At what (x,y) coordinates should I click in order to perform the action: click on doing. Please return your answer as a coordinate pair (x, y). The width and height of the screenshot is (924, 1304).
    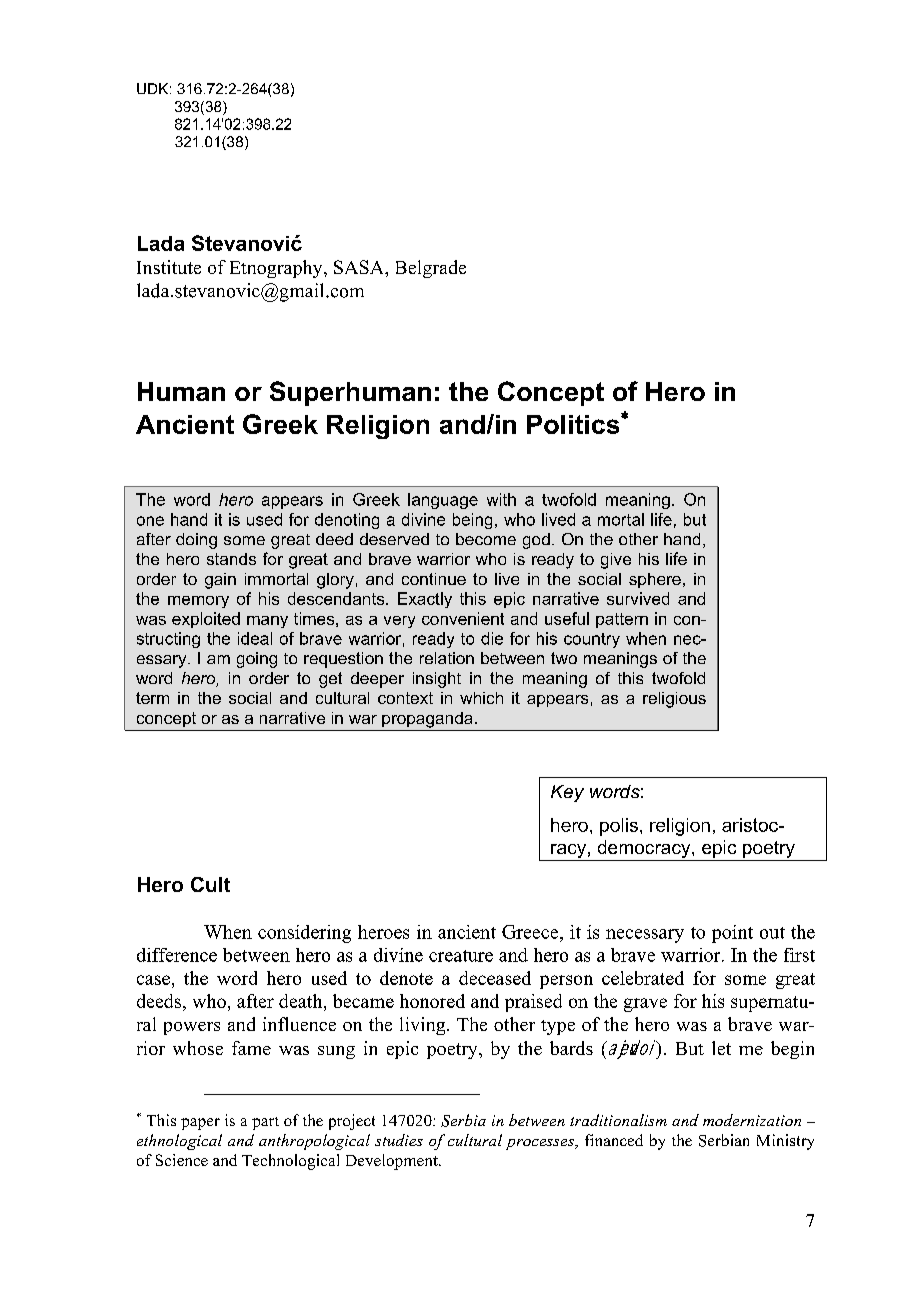
    Looking at the image, I should click on (196, 541).
